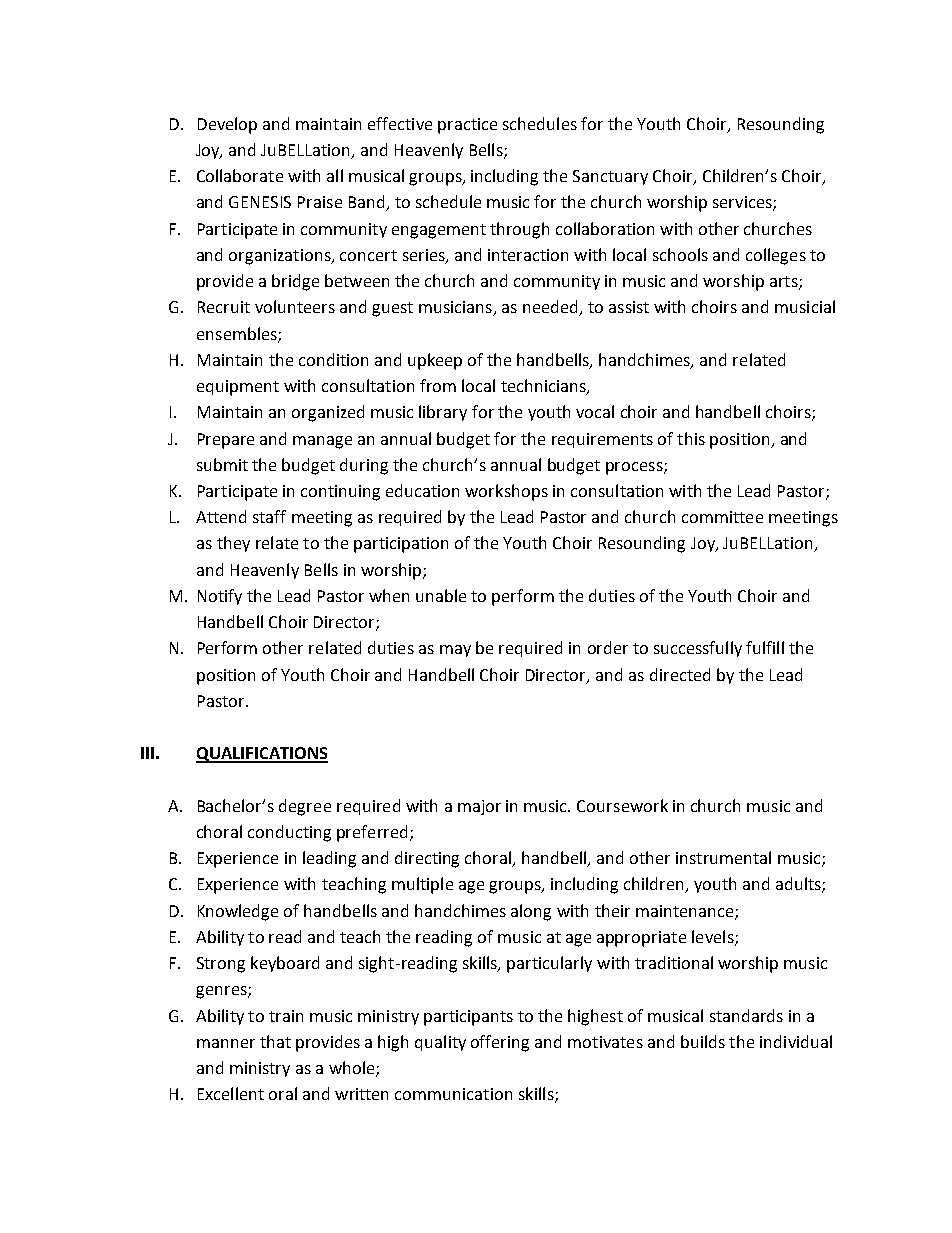 The width and height of the screenshot is (952, 1233). Describe the element at coordinates (698, 649) in the screenshot. I see `successfully` at that location.
